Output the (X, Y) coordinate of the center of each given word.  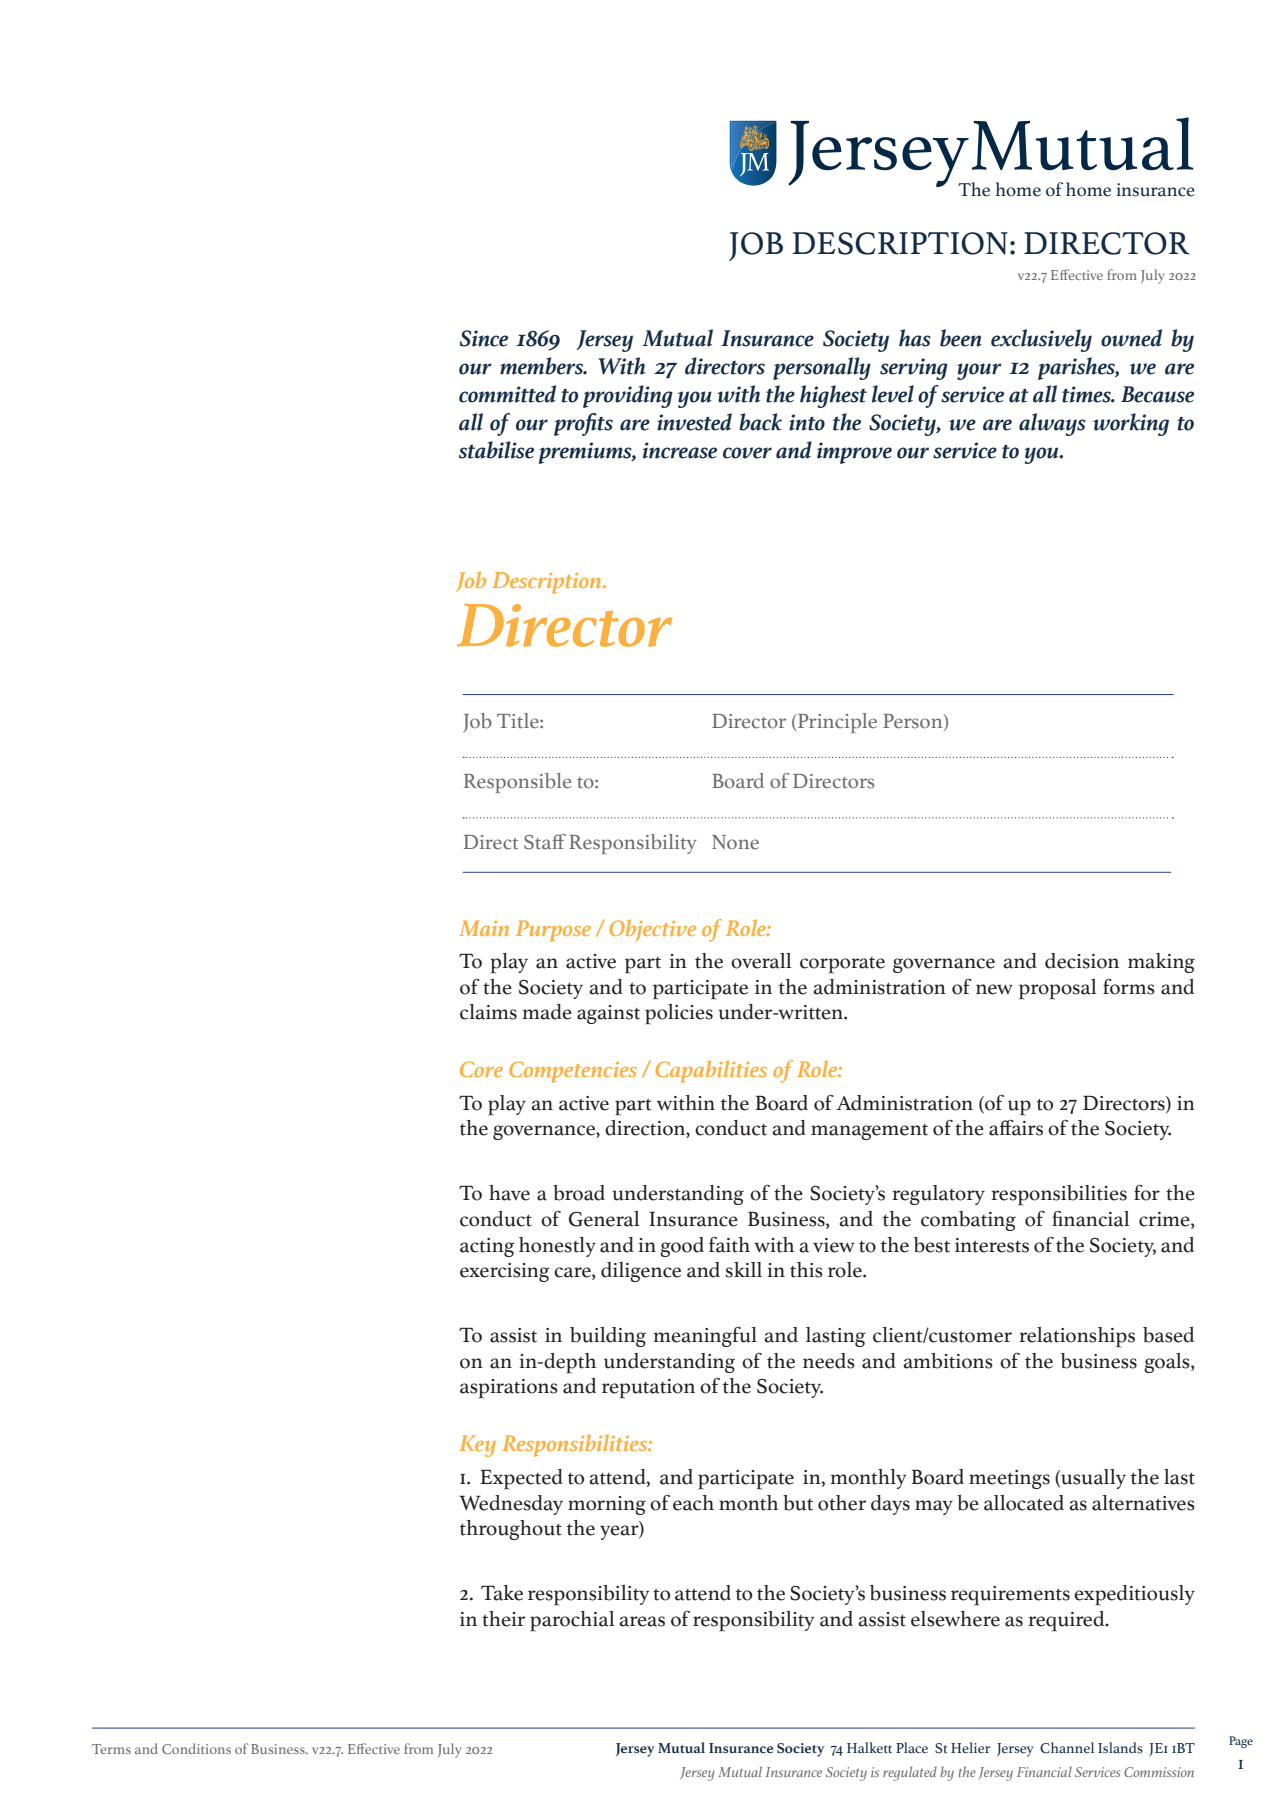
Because (1157, 394)
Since (484, 338)
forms (1129, 987)
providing (628, 396)
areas (642, 1621)
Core (481, 1069)
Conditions (196, 1748)
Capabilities (711, 1071)
